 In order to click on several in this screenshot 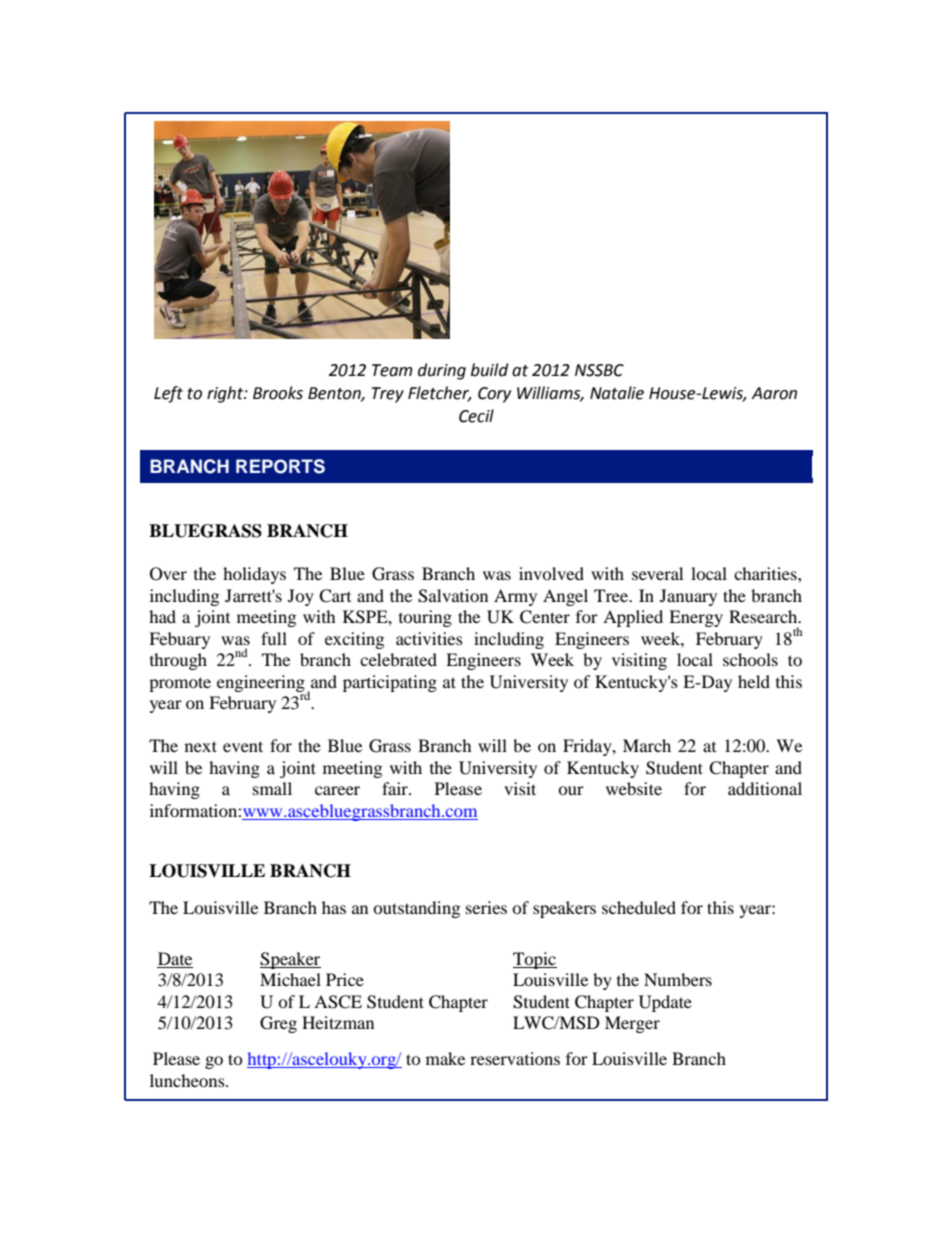, I will do `click(657, 573)`.
